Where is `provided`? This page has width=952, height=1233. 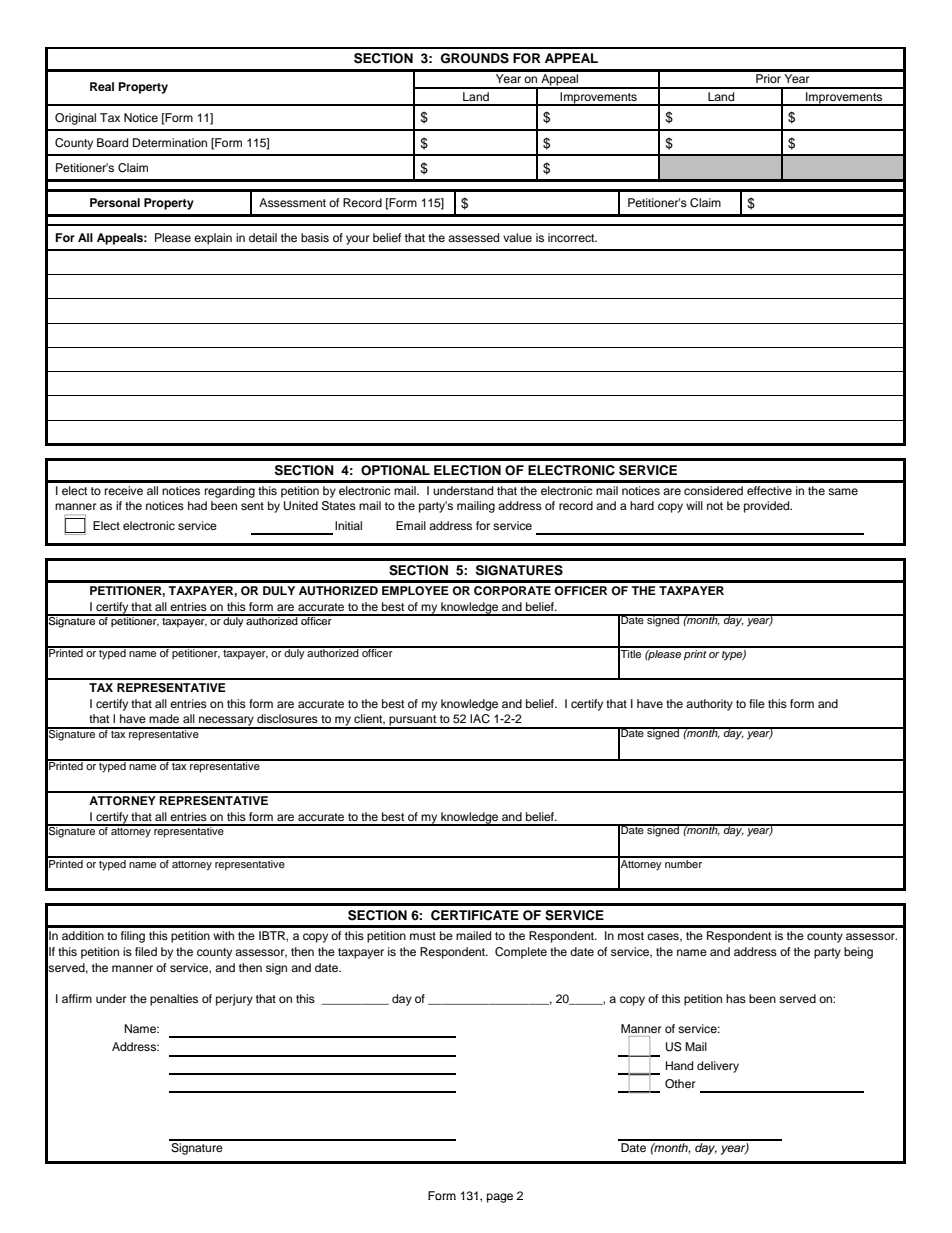 provided is located at coordinates (768, 507).
